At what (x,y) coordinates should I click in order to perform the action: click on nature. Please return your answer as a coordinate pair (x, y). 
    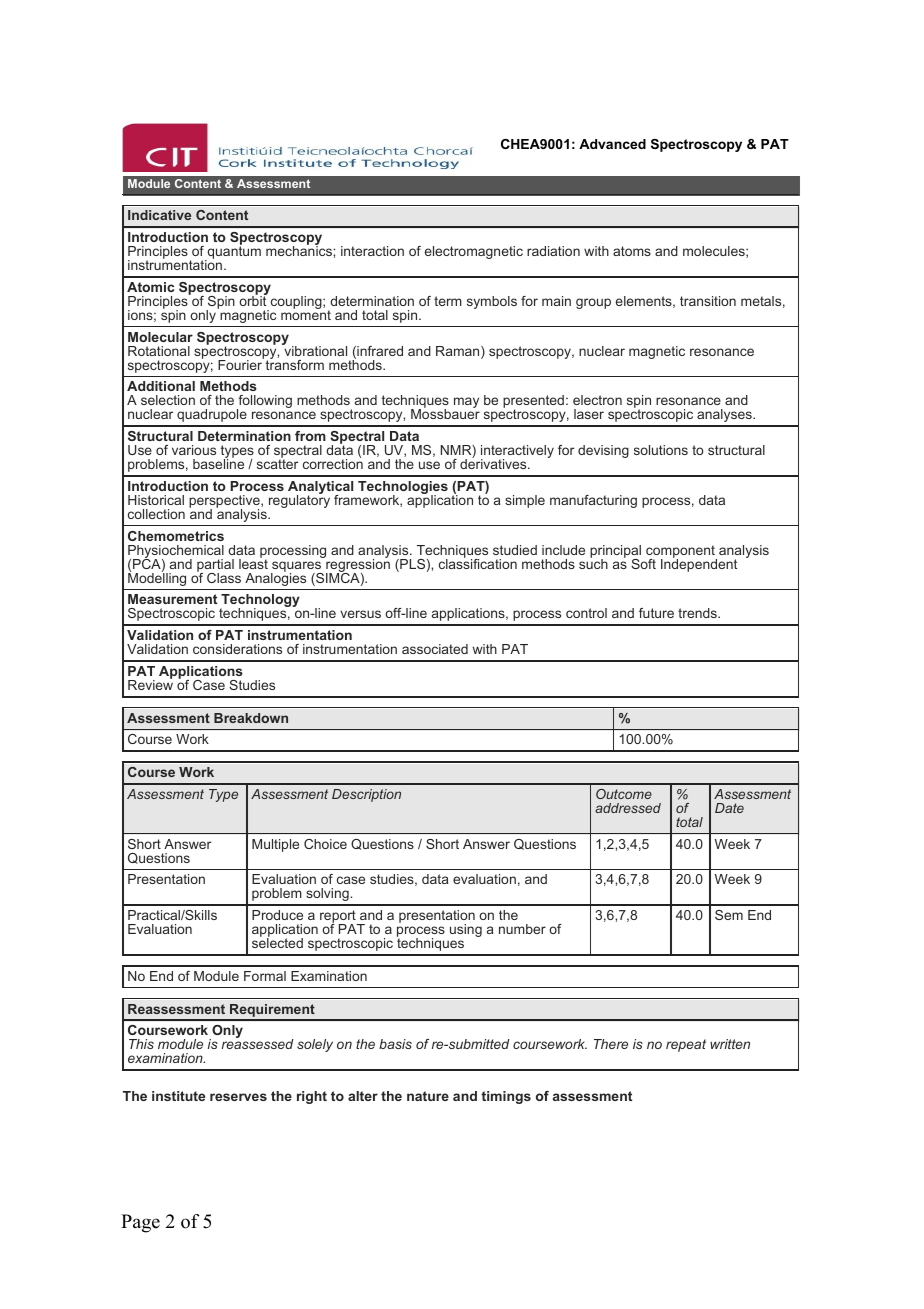
    Looking at the image, I should click on (428, 1096).
